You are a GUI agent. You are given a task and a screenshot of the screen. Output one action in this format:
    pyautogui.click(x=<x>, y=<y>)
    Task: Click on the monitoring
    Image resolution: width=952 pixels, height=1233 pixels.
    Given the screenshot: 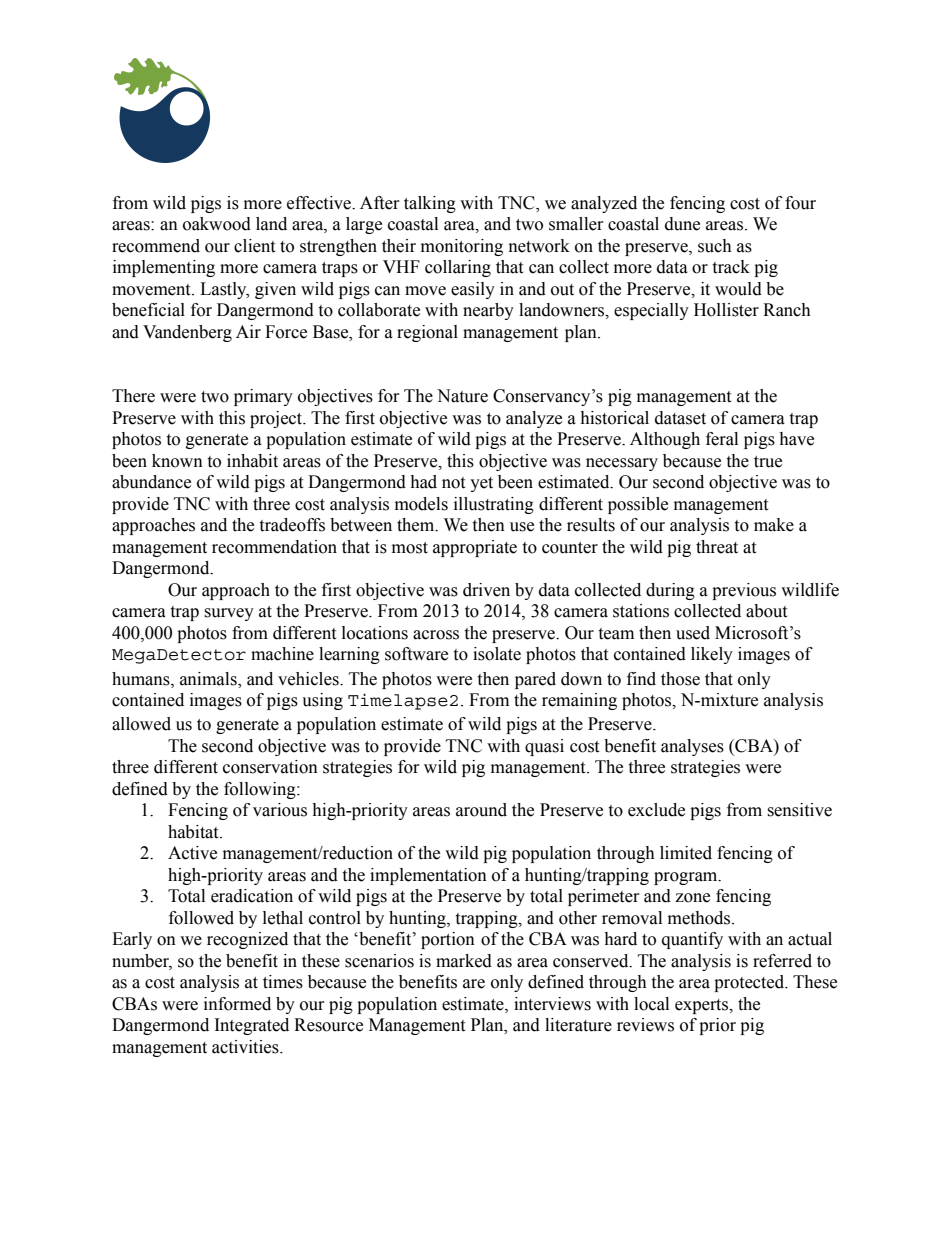 What is the action you would take?
    pyautogui.click(x=462, y=247)
